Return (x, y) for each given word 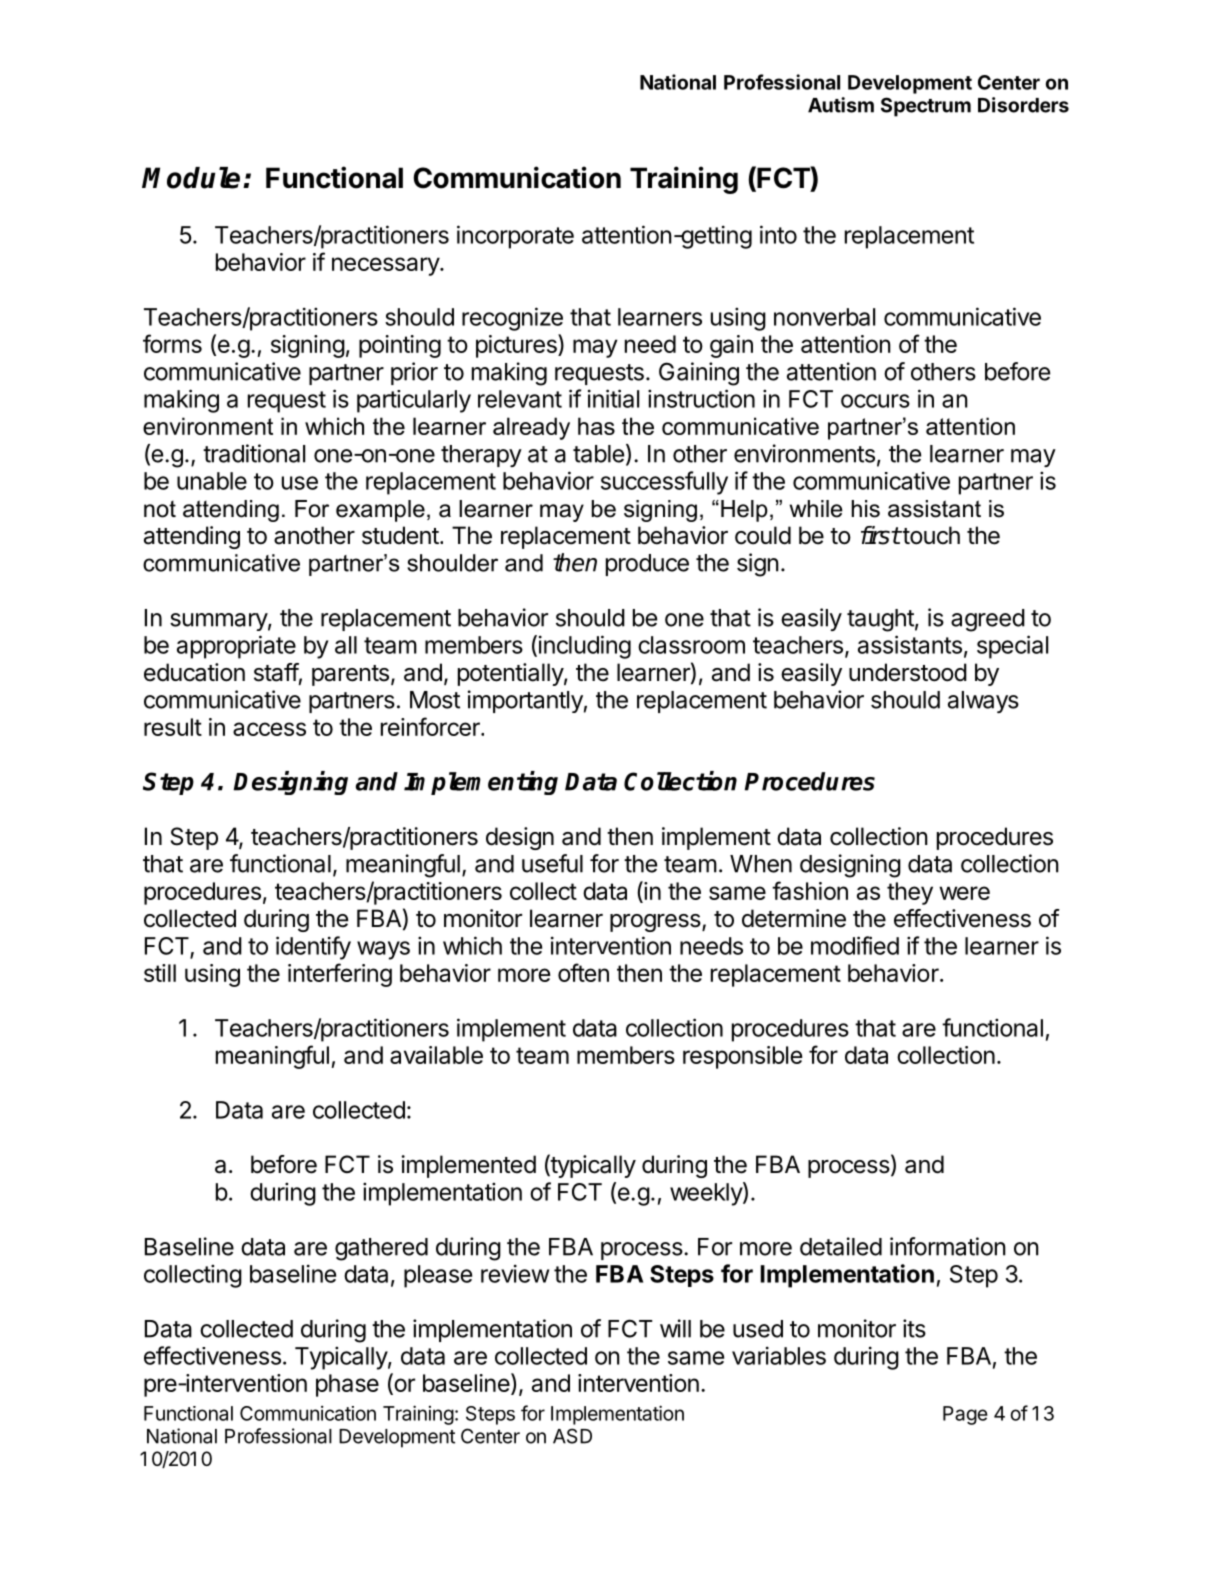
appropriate (236, 647)
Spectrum (926, 107)
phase (347, 1385)
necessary (386, 266)
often (583, 972)
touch (930, 535)
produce (647, 565)
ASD (572, 1436)
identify (313, 948)
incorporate (515, 237)
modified (855, 945)
